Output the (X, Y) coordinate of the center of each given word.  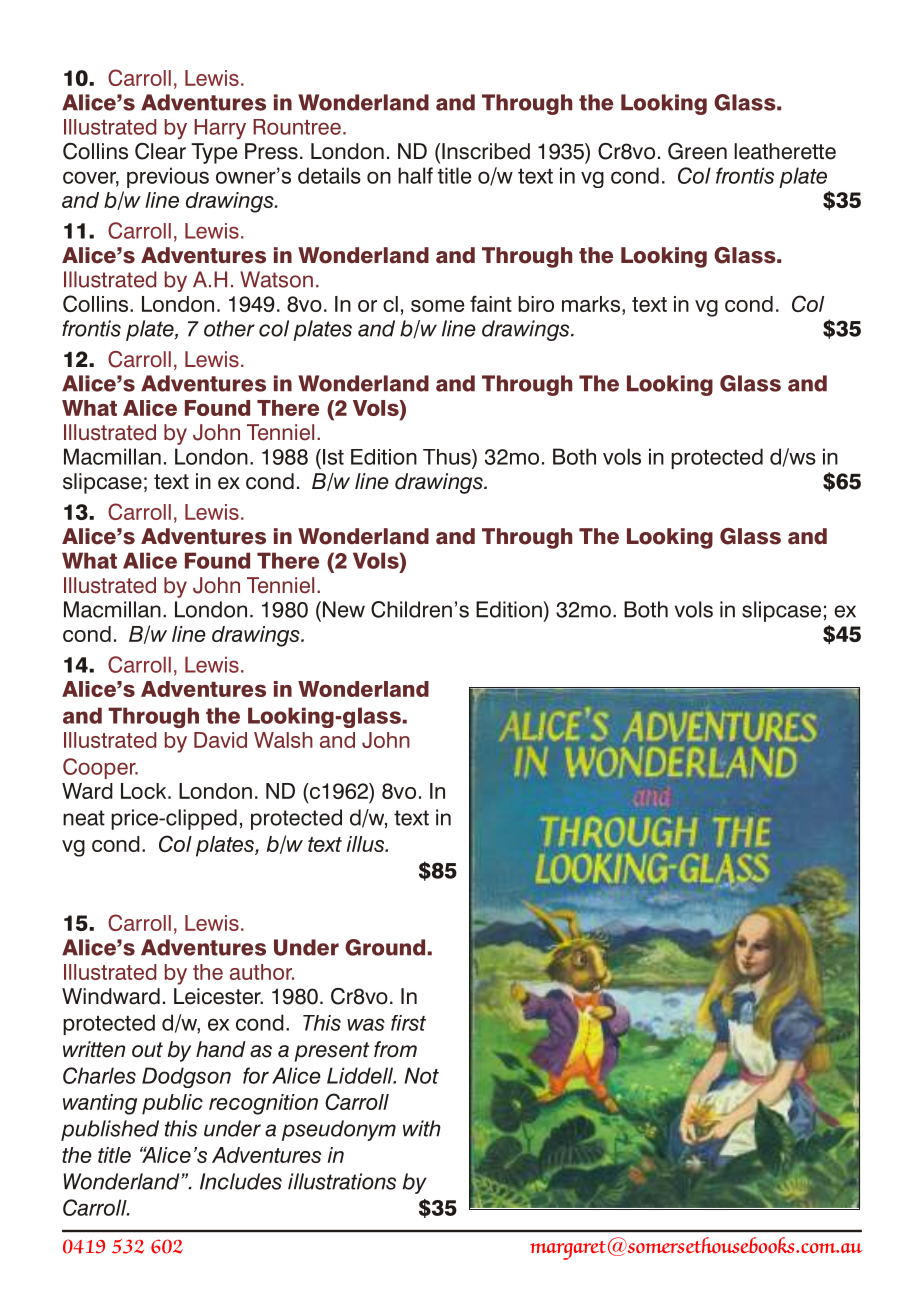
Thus (448, 457)
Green (697, 151)
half (415, 175)
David (220, 740)
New (344, 609)
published (110, 1130)
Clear (160, 151)
